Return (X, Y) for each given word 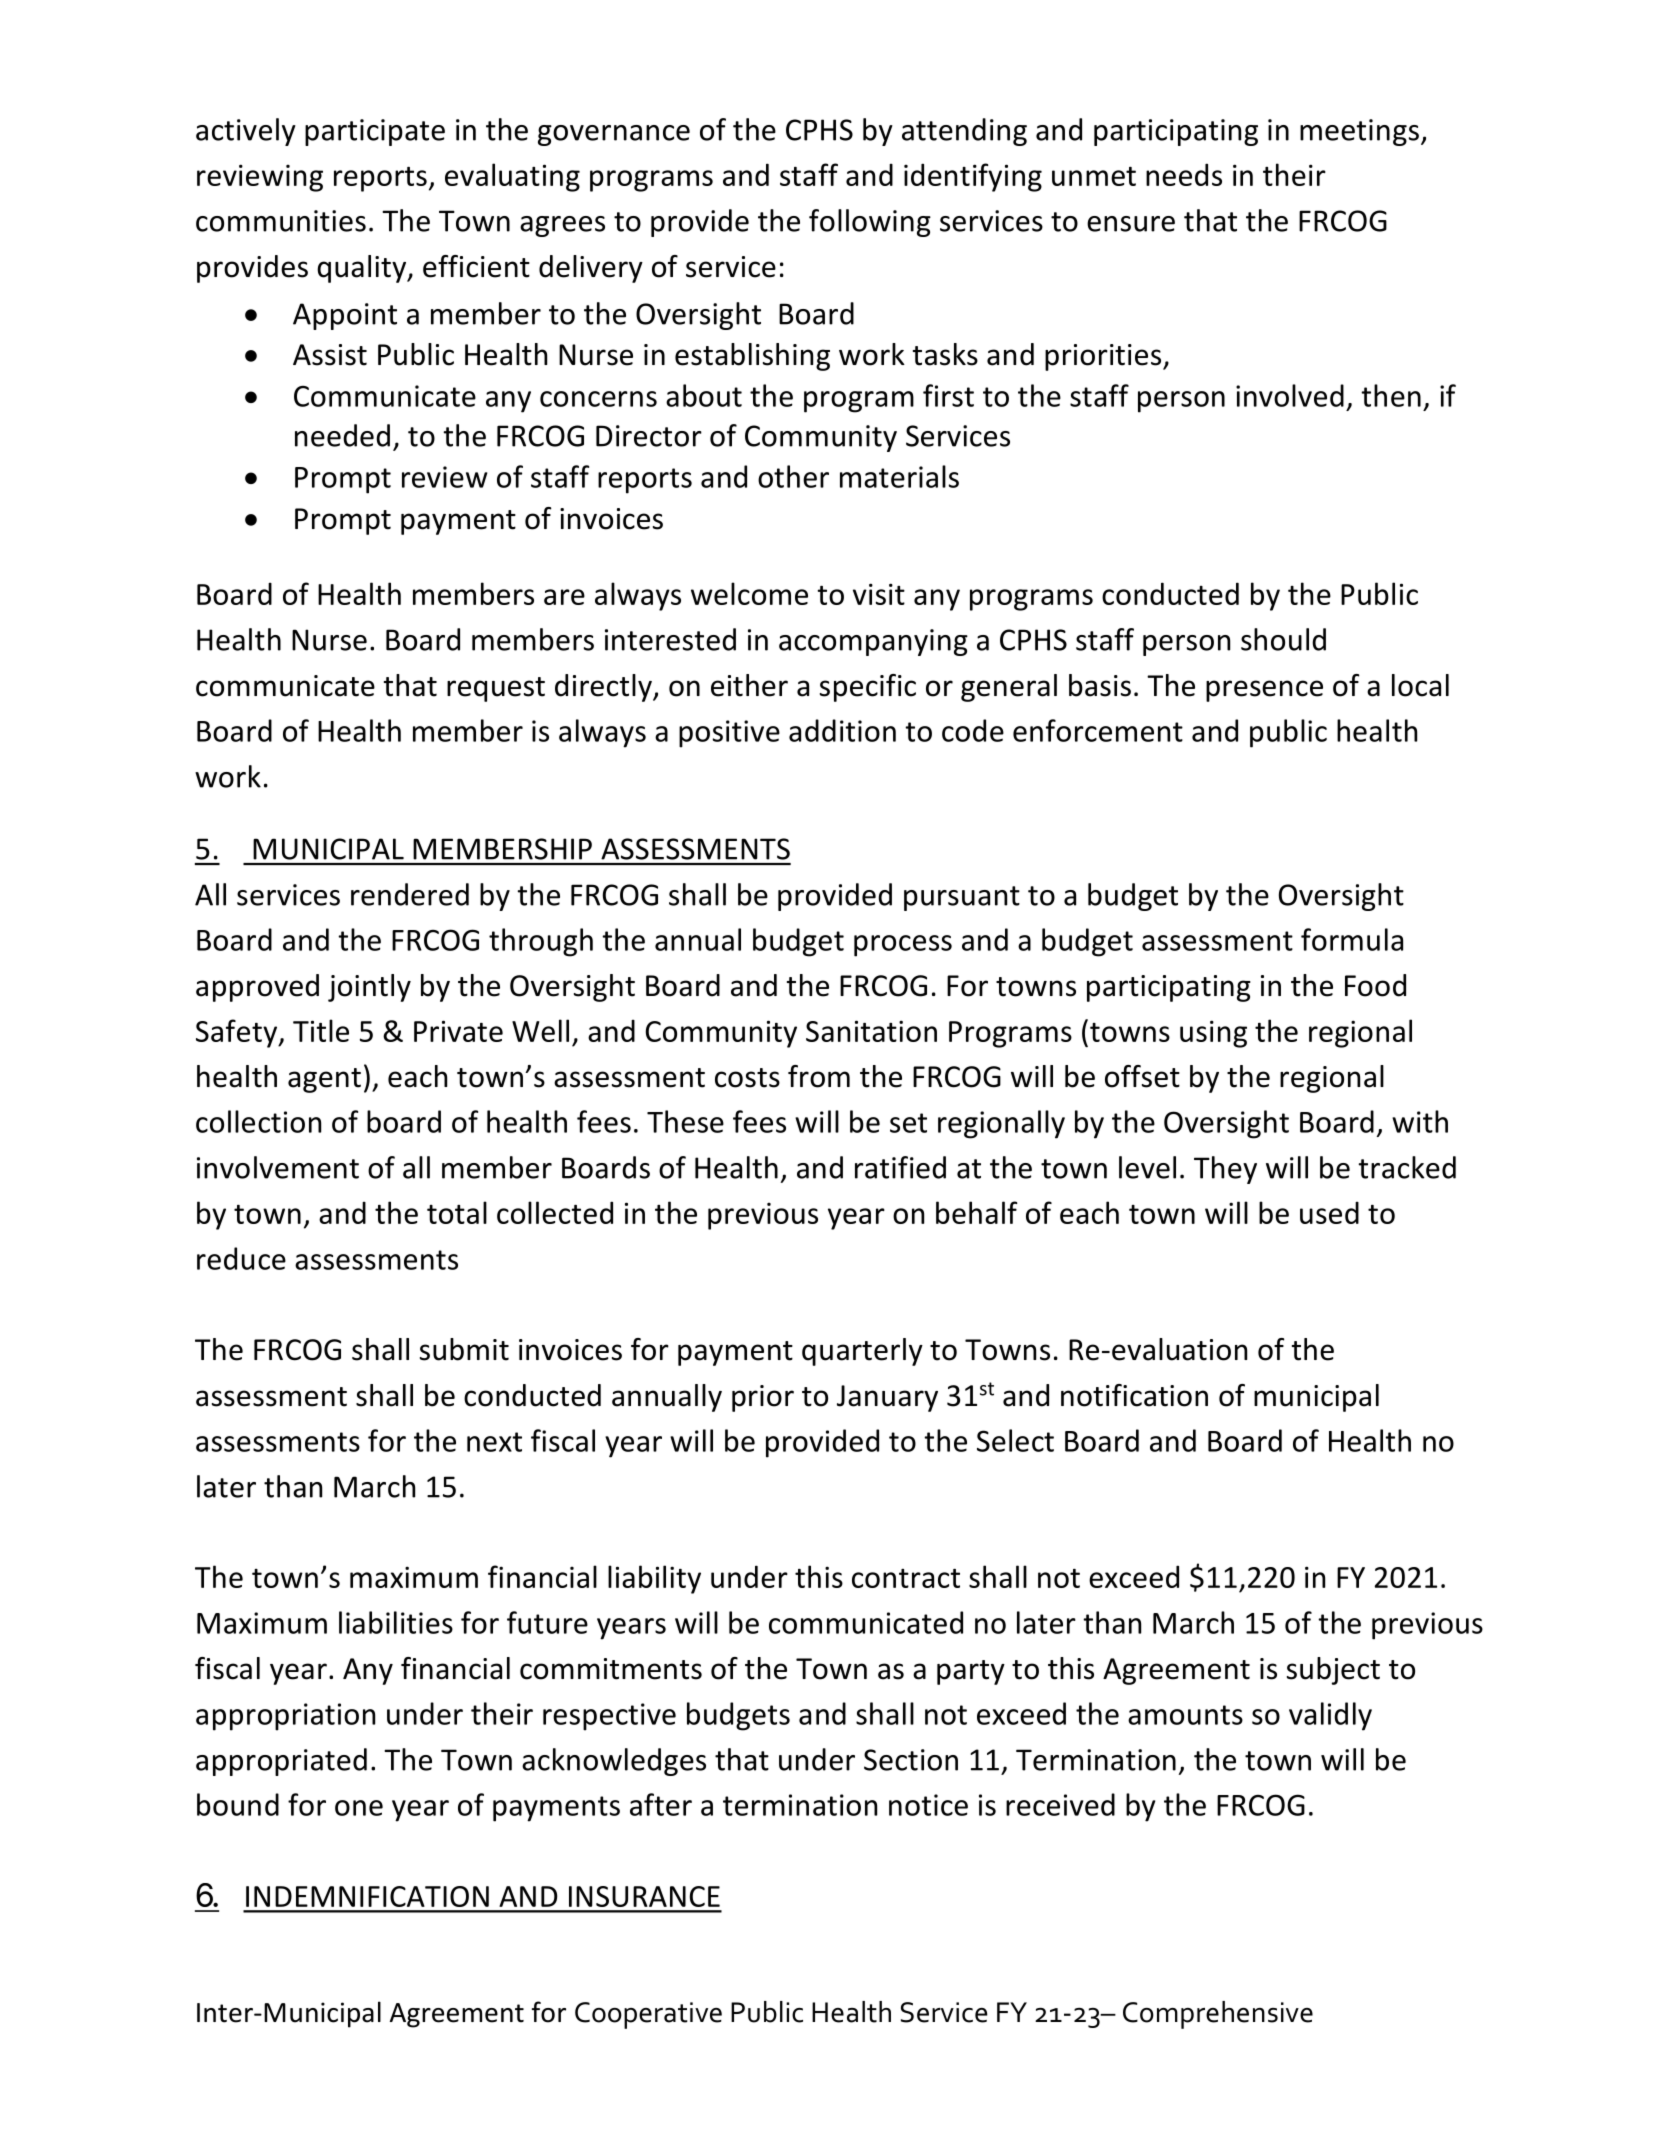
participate (375, 132)
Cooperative (648, 2015)
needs (1184, 174)
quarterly (862, 1352)
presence (1264, 691)
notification (1134, 1395)
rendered (410, 894)
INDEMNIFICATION (367, 1896)
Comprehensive (1218, 2015)
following (870, 223)
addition (842, 730)
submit (464, 1349)
